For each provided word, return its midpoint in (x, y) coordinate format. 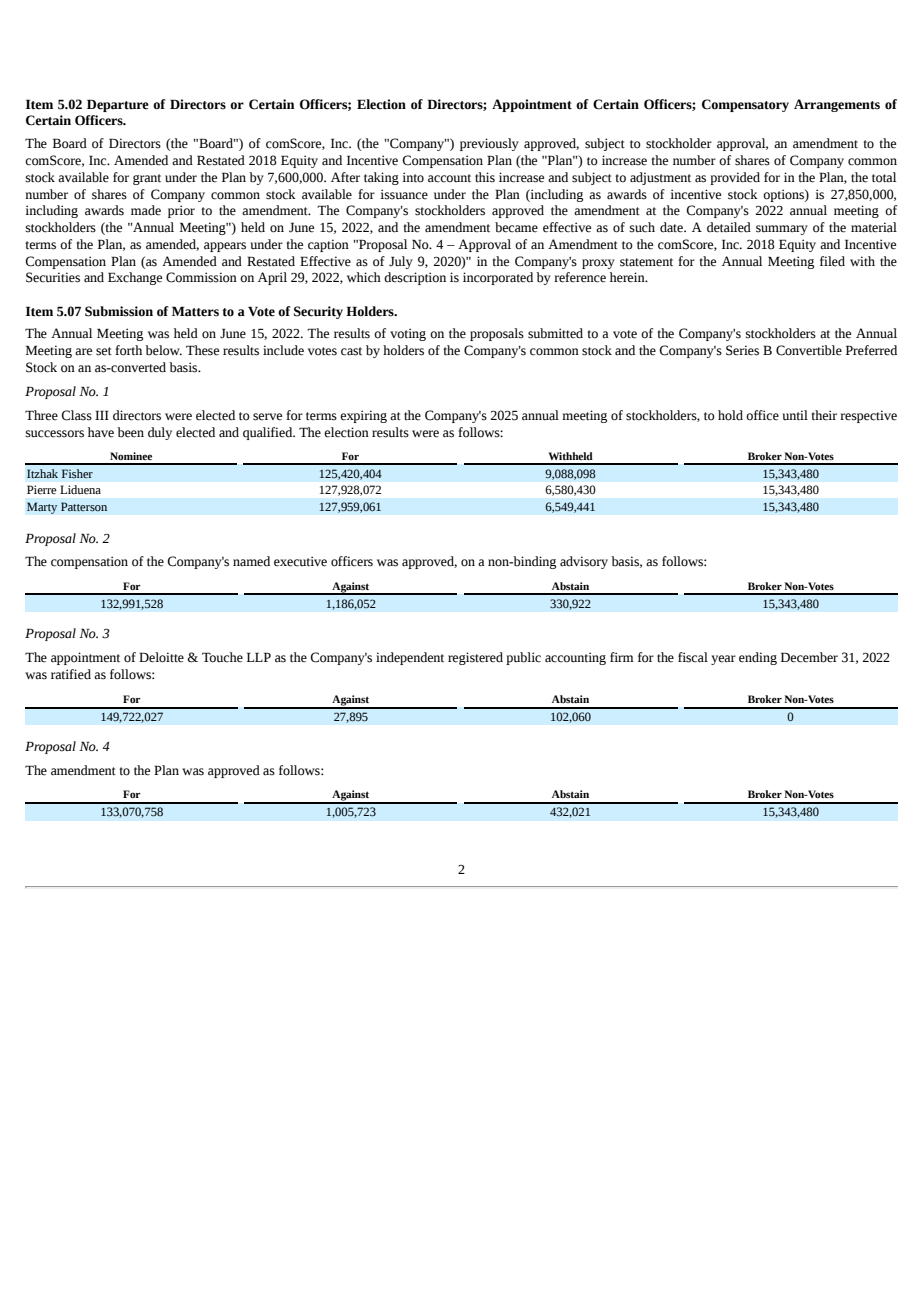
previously (489, 144)
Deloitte (161, 657)
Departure (118, 105)
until (795, 415)
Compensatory (745, 105)
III (102, 415)
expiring (363, 416)
